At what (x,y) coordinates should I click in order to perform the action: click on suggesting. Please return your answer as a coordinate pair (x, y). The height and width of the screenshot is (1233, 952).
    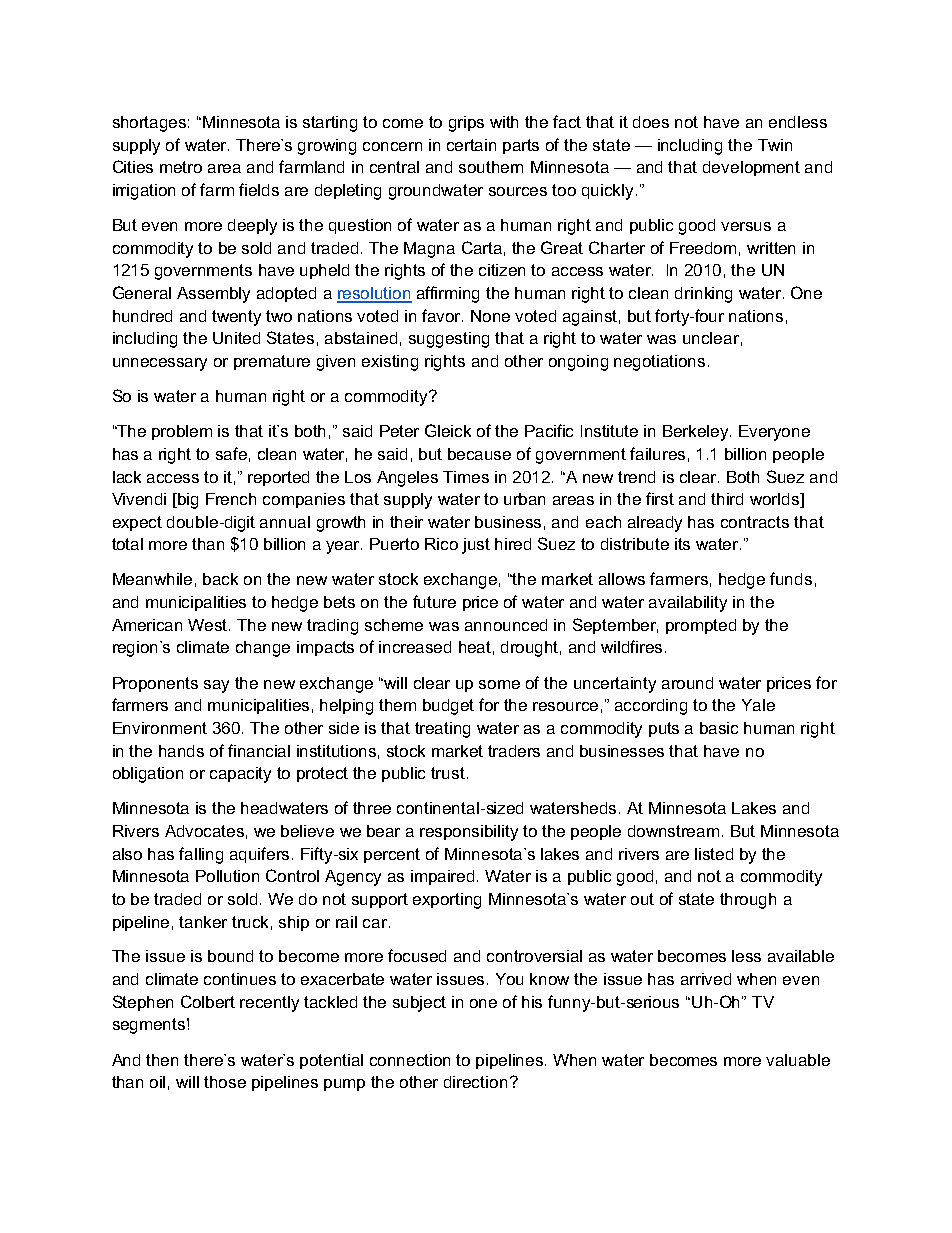
    Looking at the image, I should click on (449, 340).
